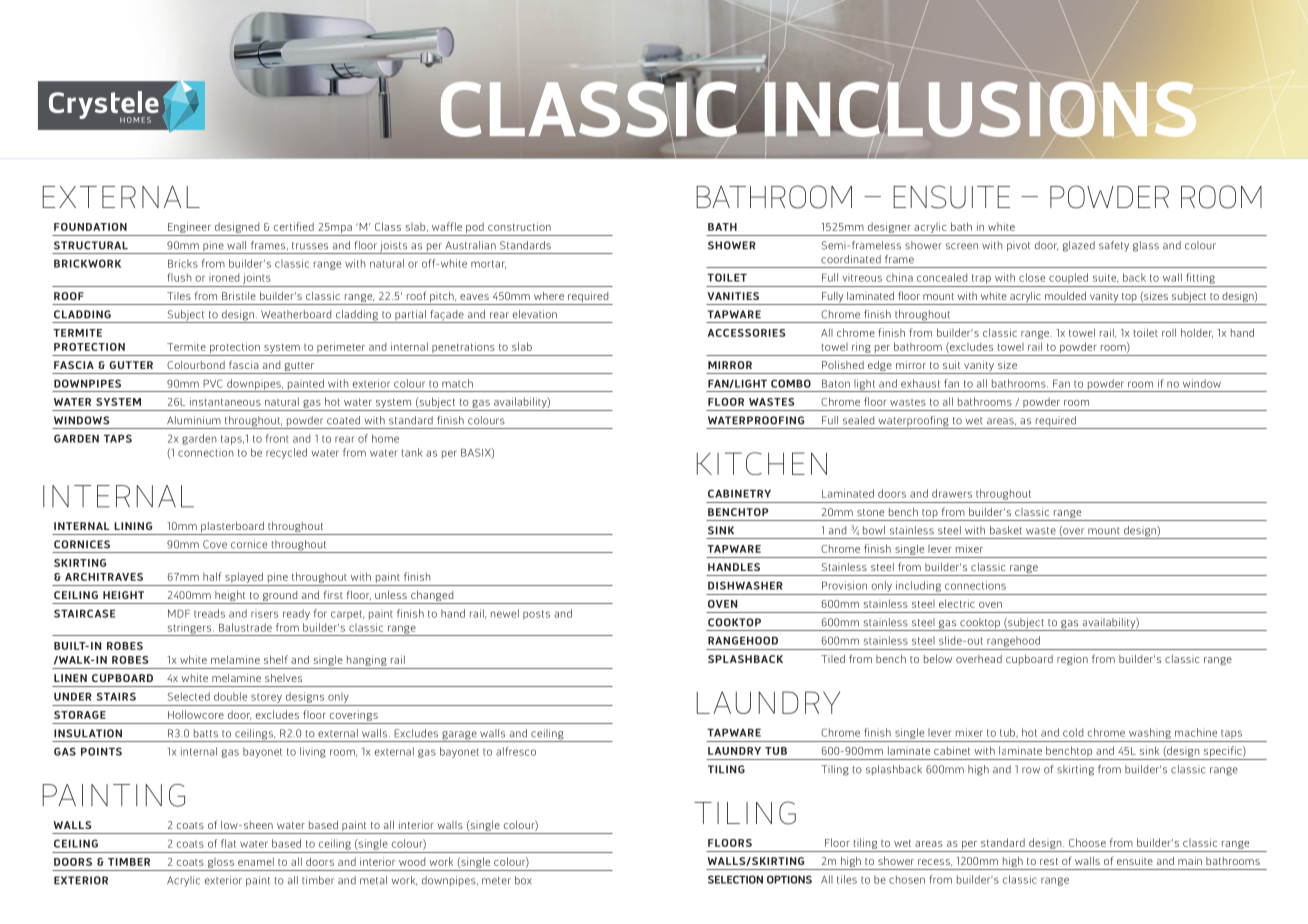 The height and width of the page is (924, 1308). What do you see at coordinates (519, 226) in the page?
I see `construction` at bounding box center [519, 226].
